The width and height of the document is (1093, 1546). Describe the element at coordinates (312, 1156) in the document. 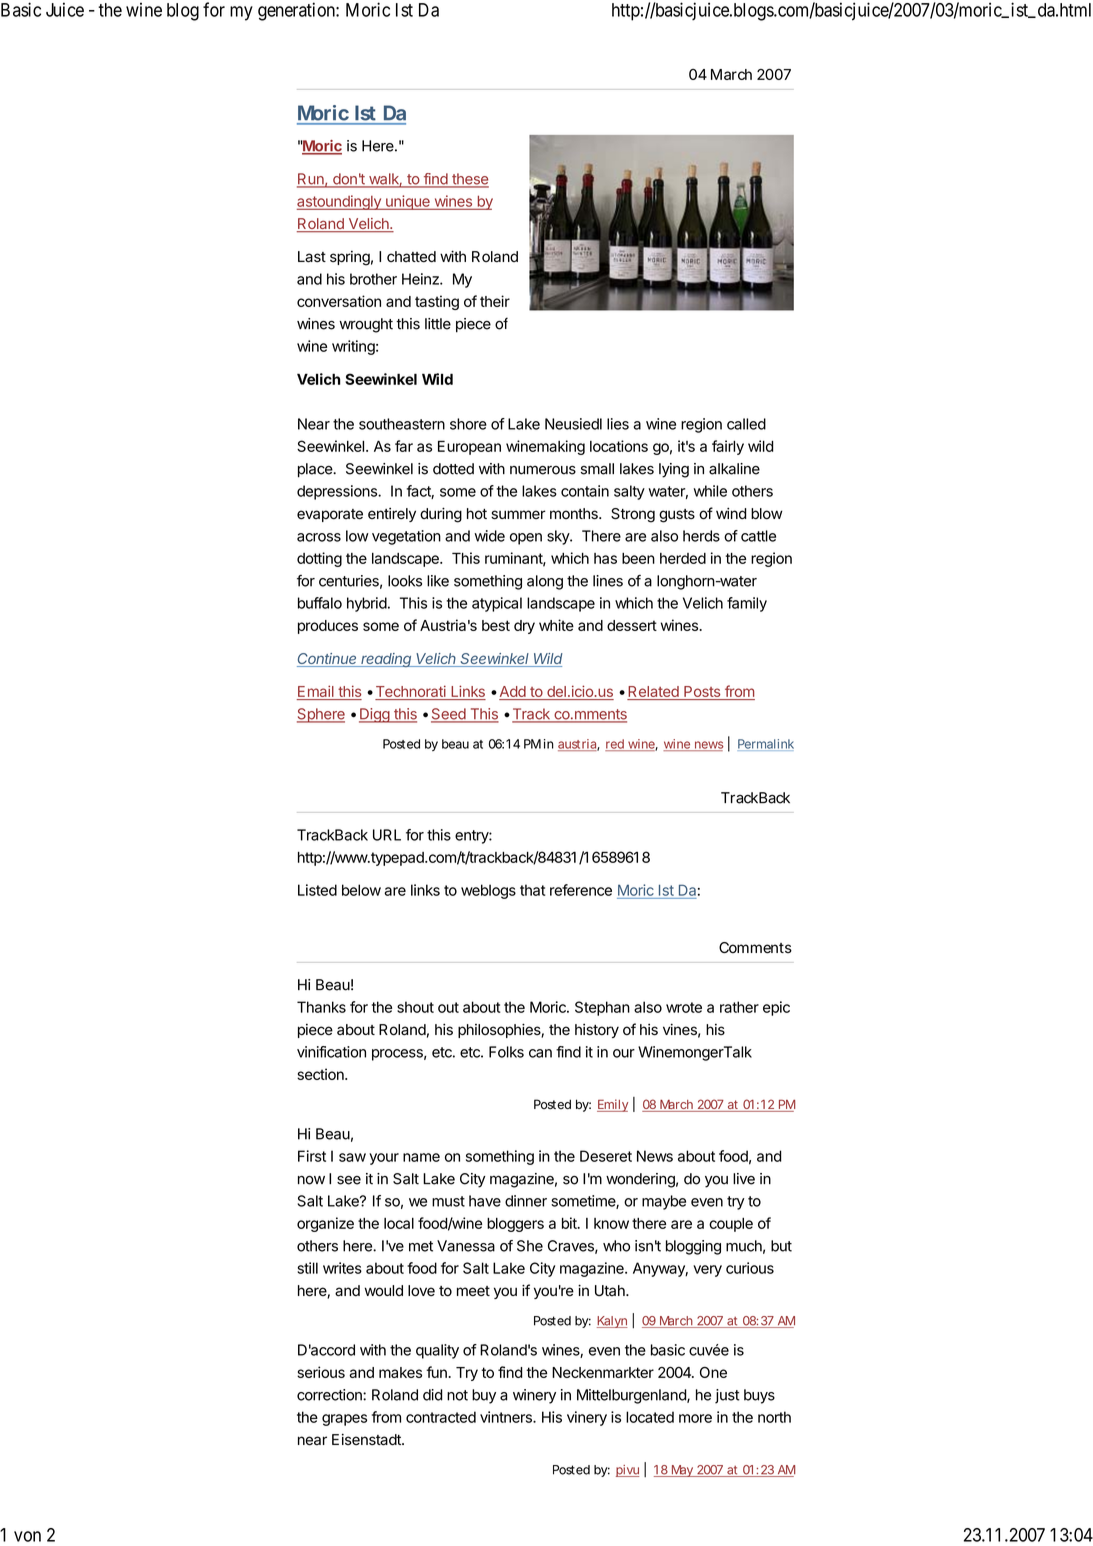

I see `First` at that location.
